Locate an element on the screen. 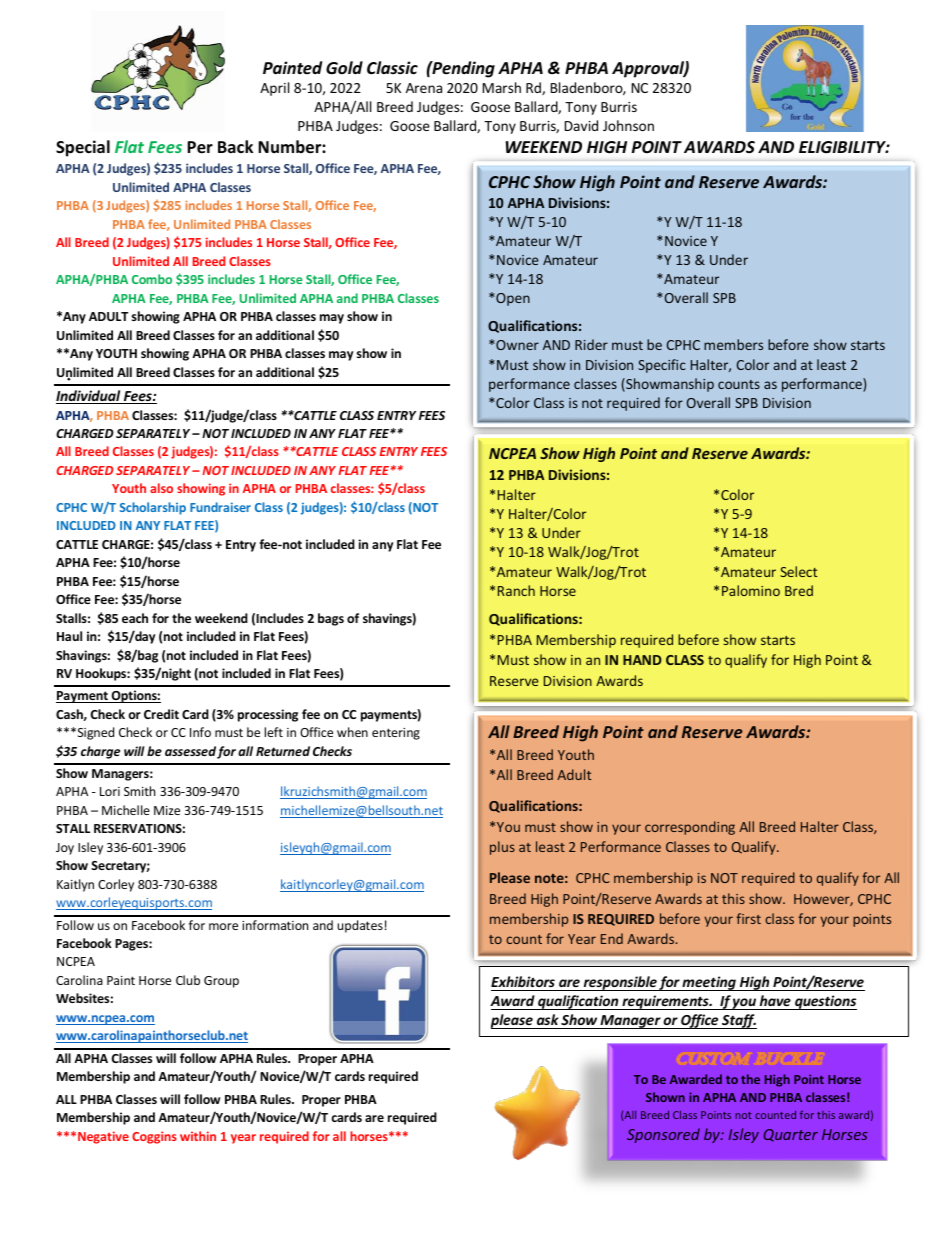 This screenshot has height=1233, width=952. Johnson is located at coordinates (628, 125).
